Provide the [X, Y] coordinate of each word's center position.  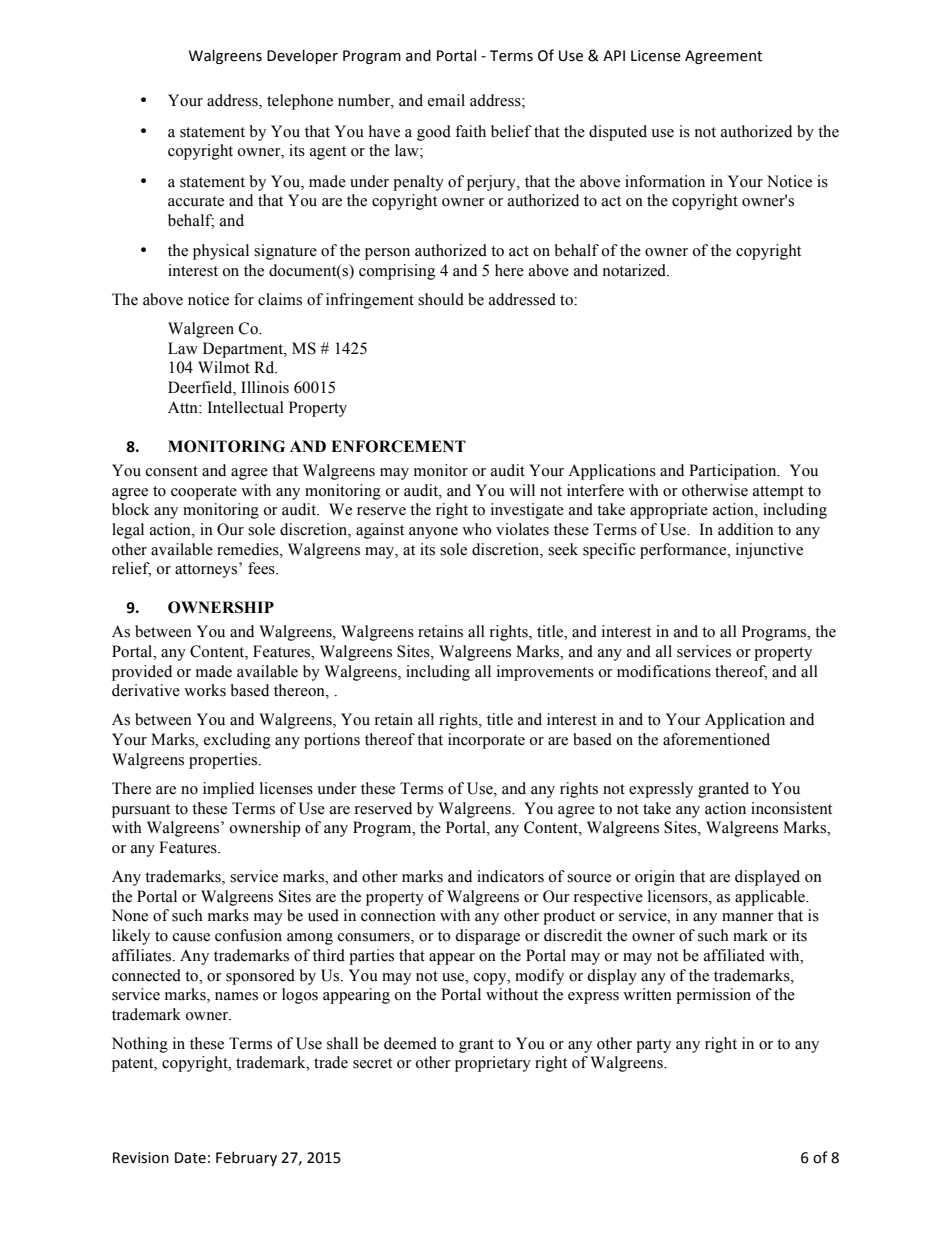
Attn [184, 407]
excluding [237, 741]
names [236, 996]
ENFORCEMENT [398, 446]
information [665, 181]
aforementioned [716, 739]
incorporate [486, 741]
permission [713, 996]
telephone [300, 102]
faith [470, 131]
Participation [734, 472]
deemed [410, 1043]
